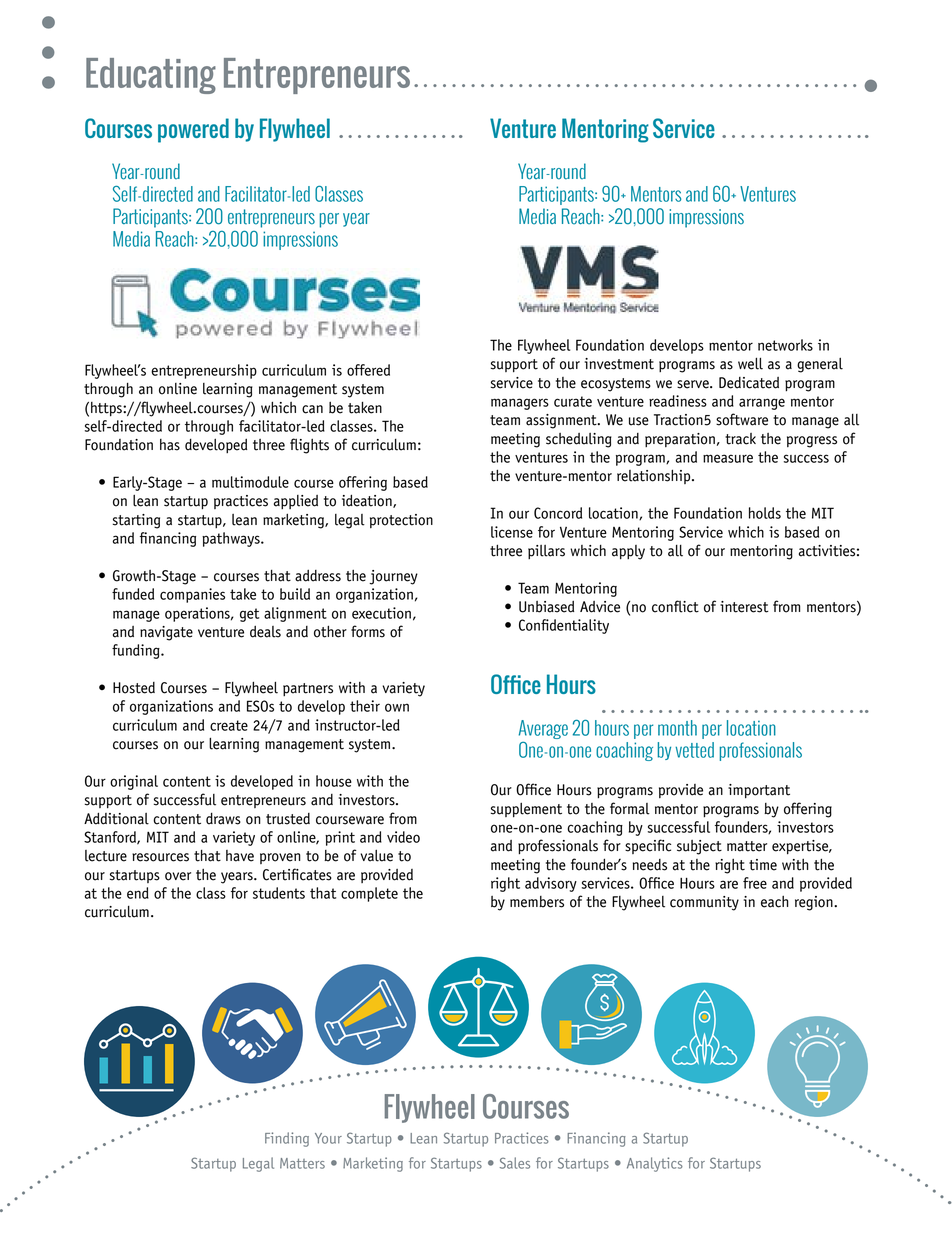 The image size is (952, 1233). Describe the element at coordinates (151, 76) in the screenshot. I see `Educating` at that location.
